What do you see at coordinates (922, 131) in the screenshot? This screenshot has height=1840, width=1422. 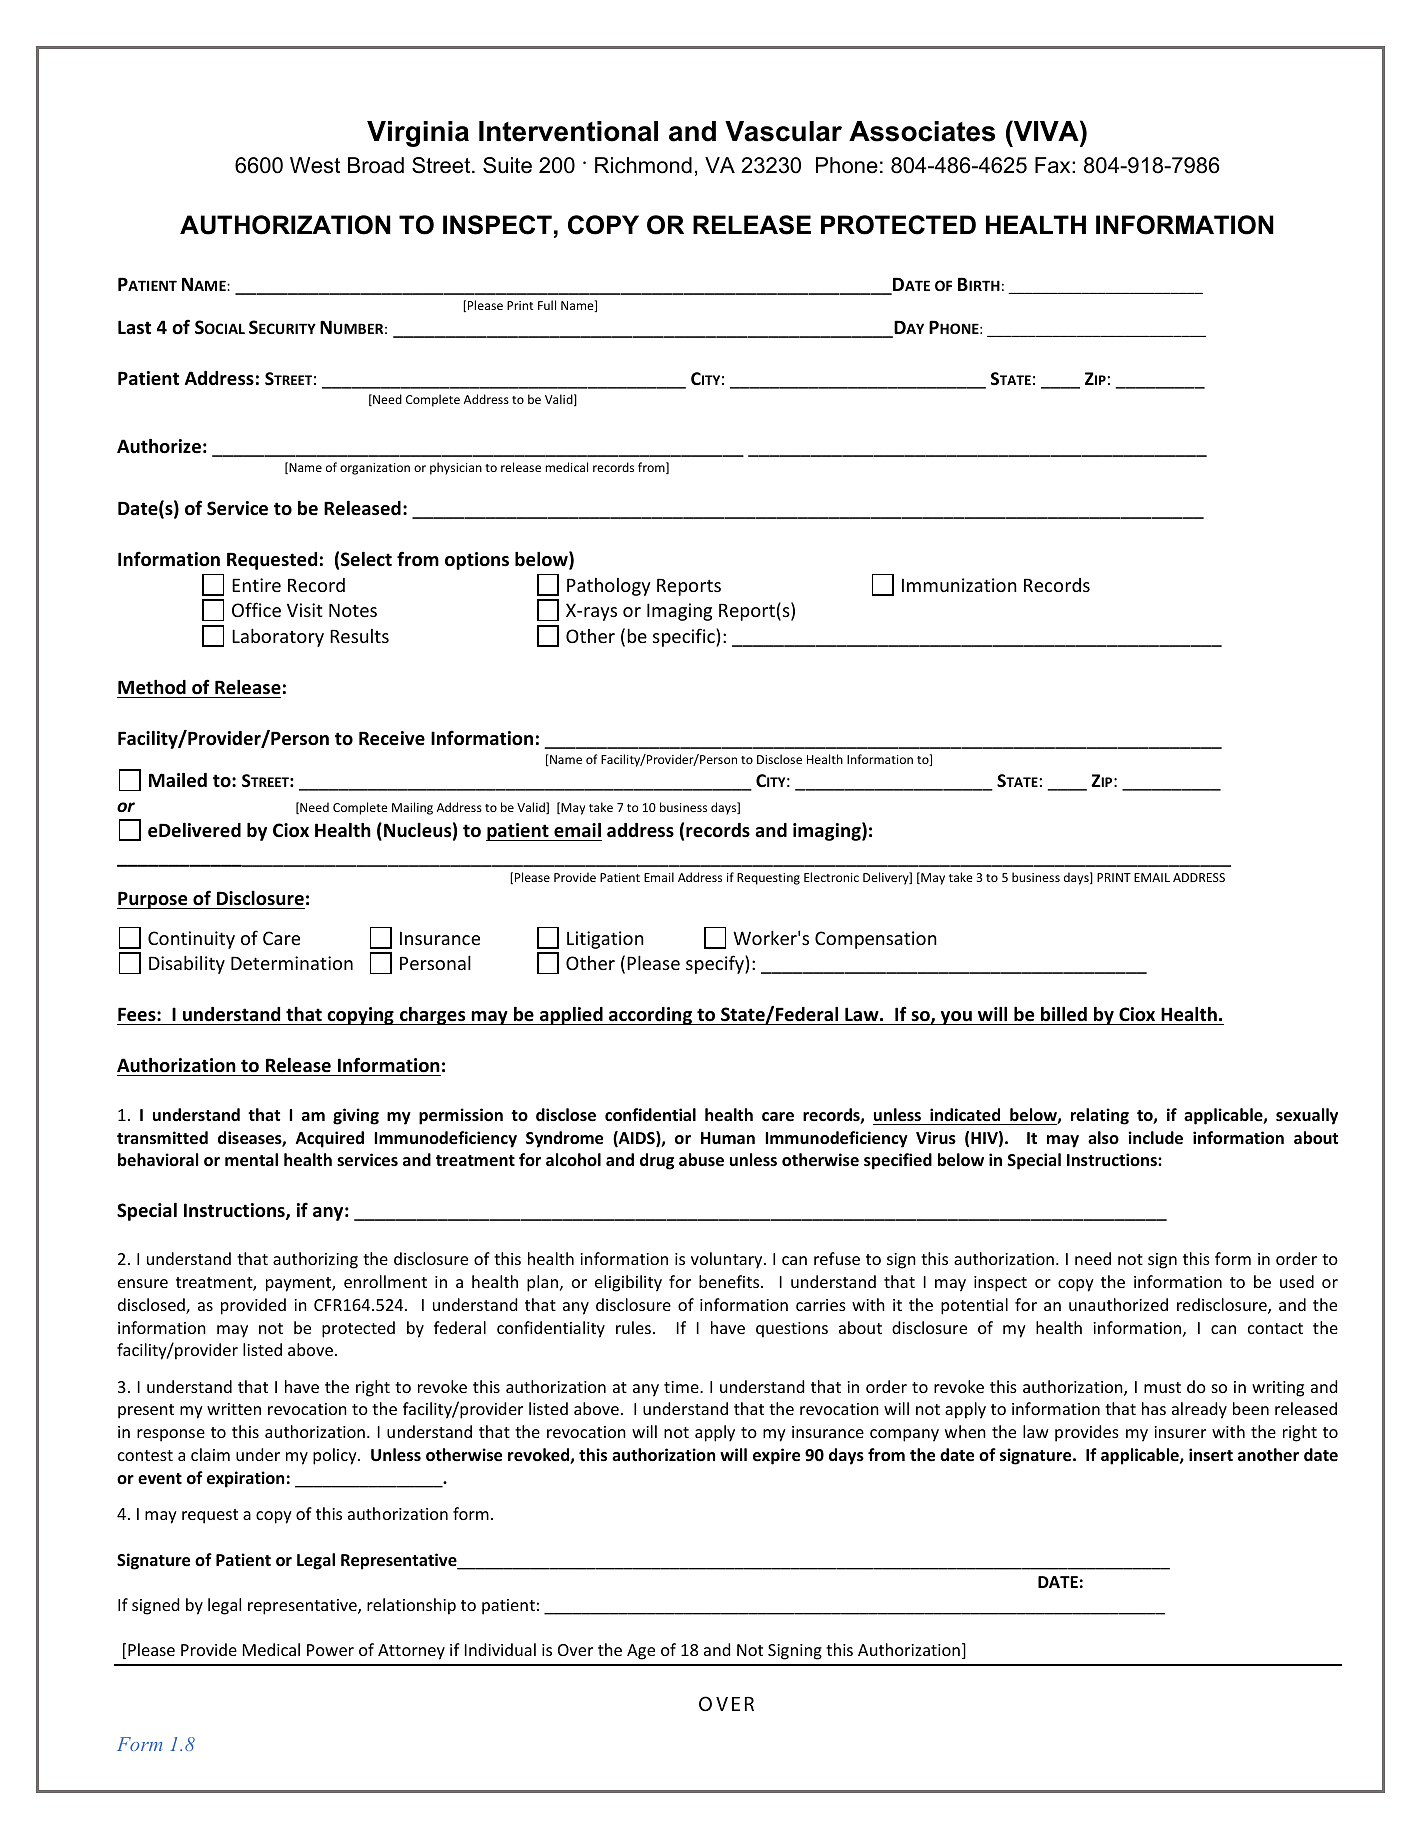 I see `Associates` at bounding box center [922, 131].
